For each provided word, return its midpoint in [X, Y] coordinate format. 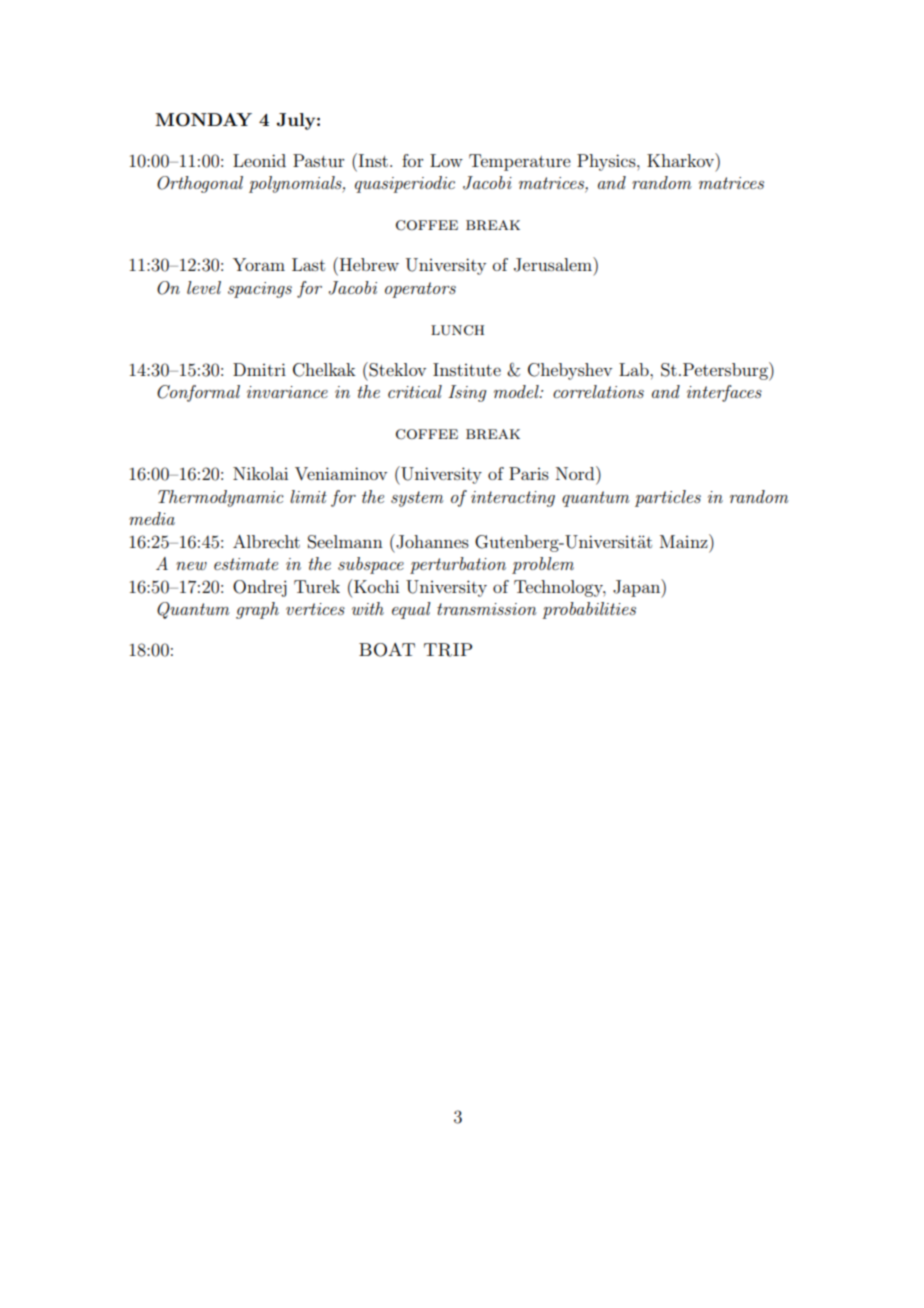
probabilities [589, 610]
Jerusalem [554, 264]
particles [668, 498]
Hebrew [368, 264]
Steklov [396, 369]
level [204, 287]
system [417, 499]
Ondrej [260, 588]
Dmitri [259, 369]
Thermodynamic [221, 498]
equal [411, 610]
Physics [607, 162]
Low [446, 160]
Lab [635, 369]
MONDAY [203, 120]
